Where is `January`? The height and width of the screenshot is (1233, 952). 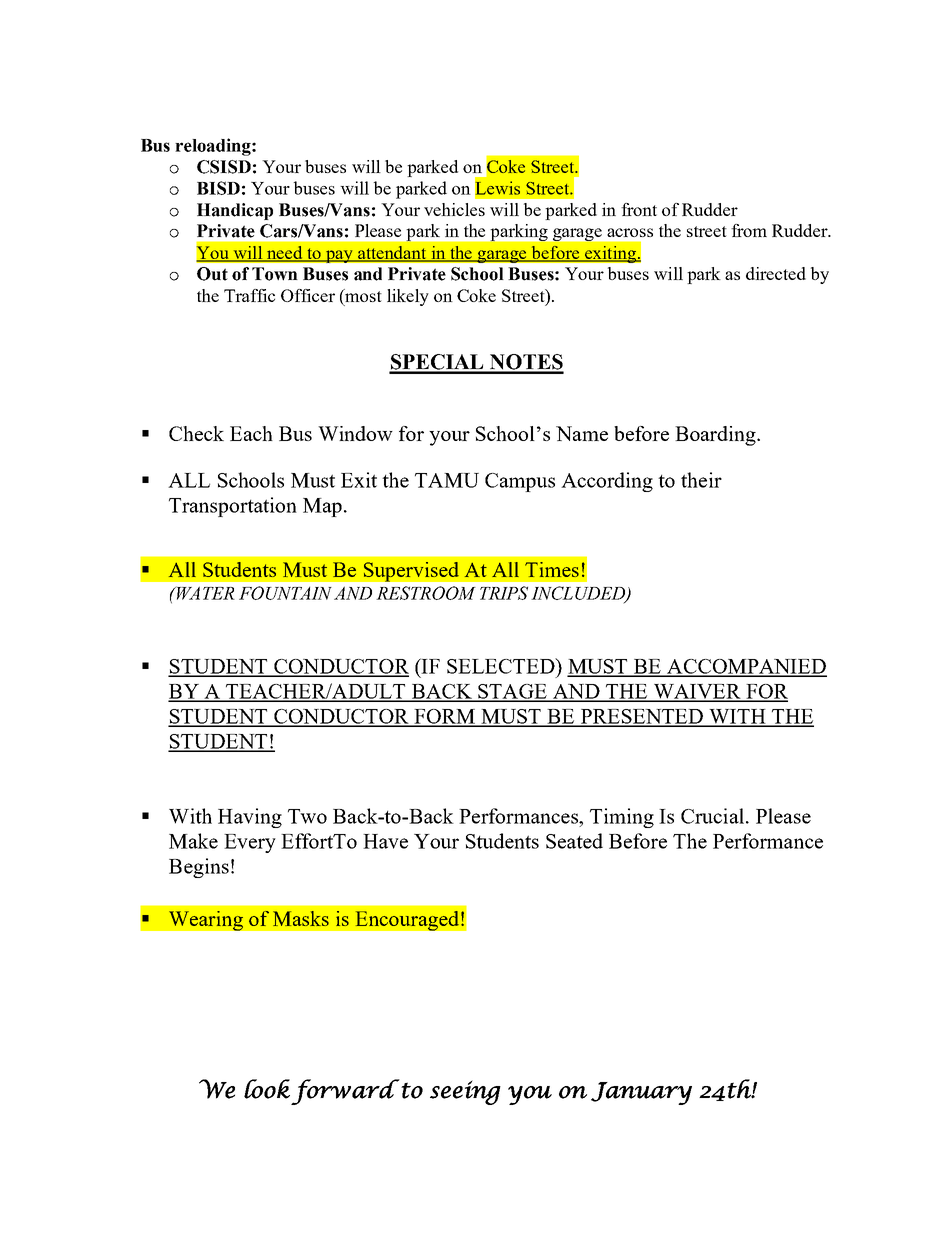
January is located at coordinates (641, 1093).
